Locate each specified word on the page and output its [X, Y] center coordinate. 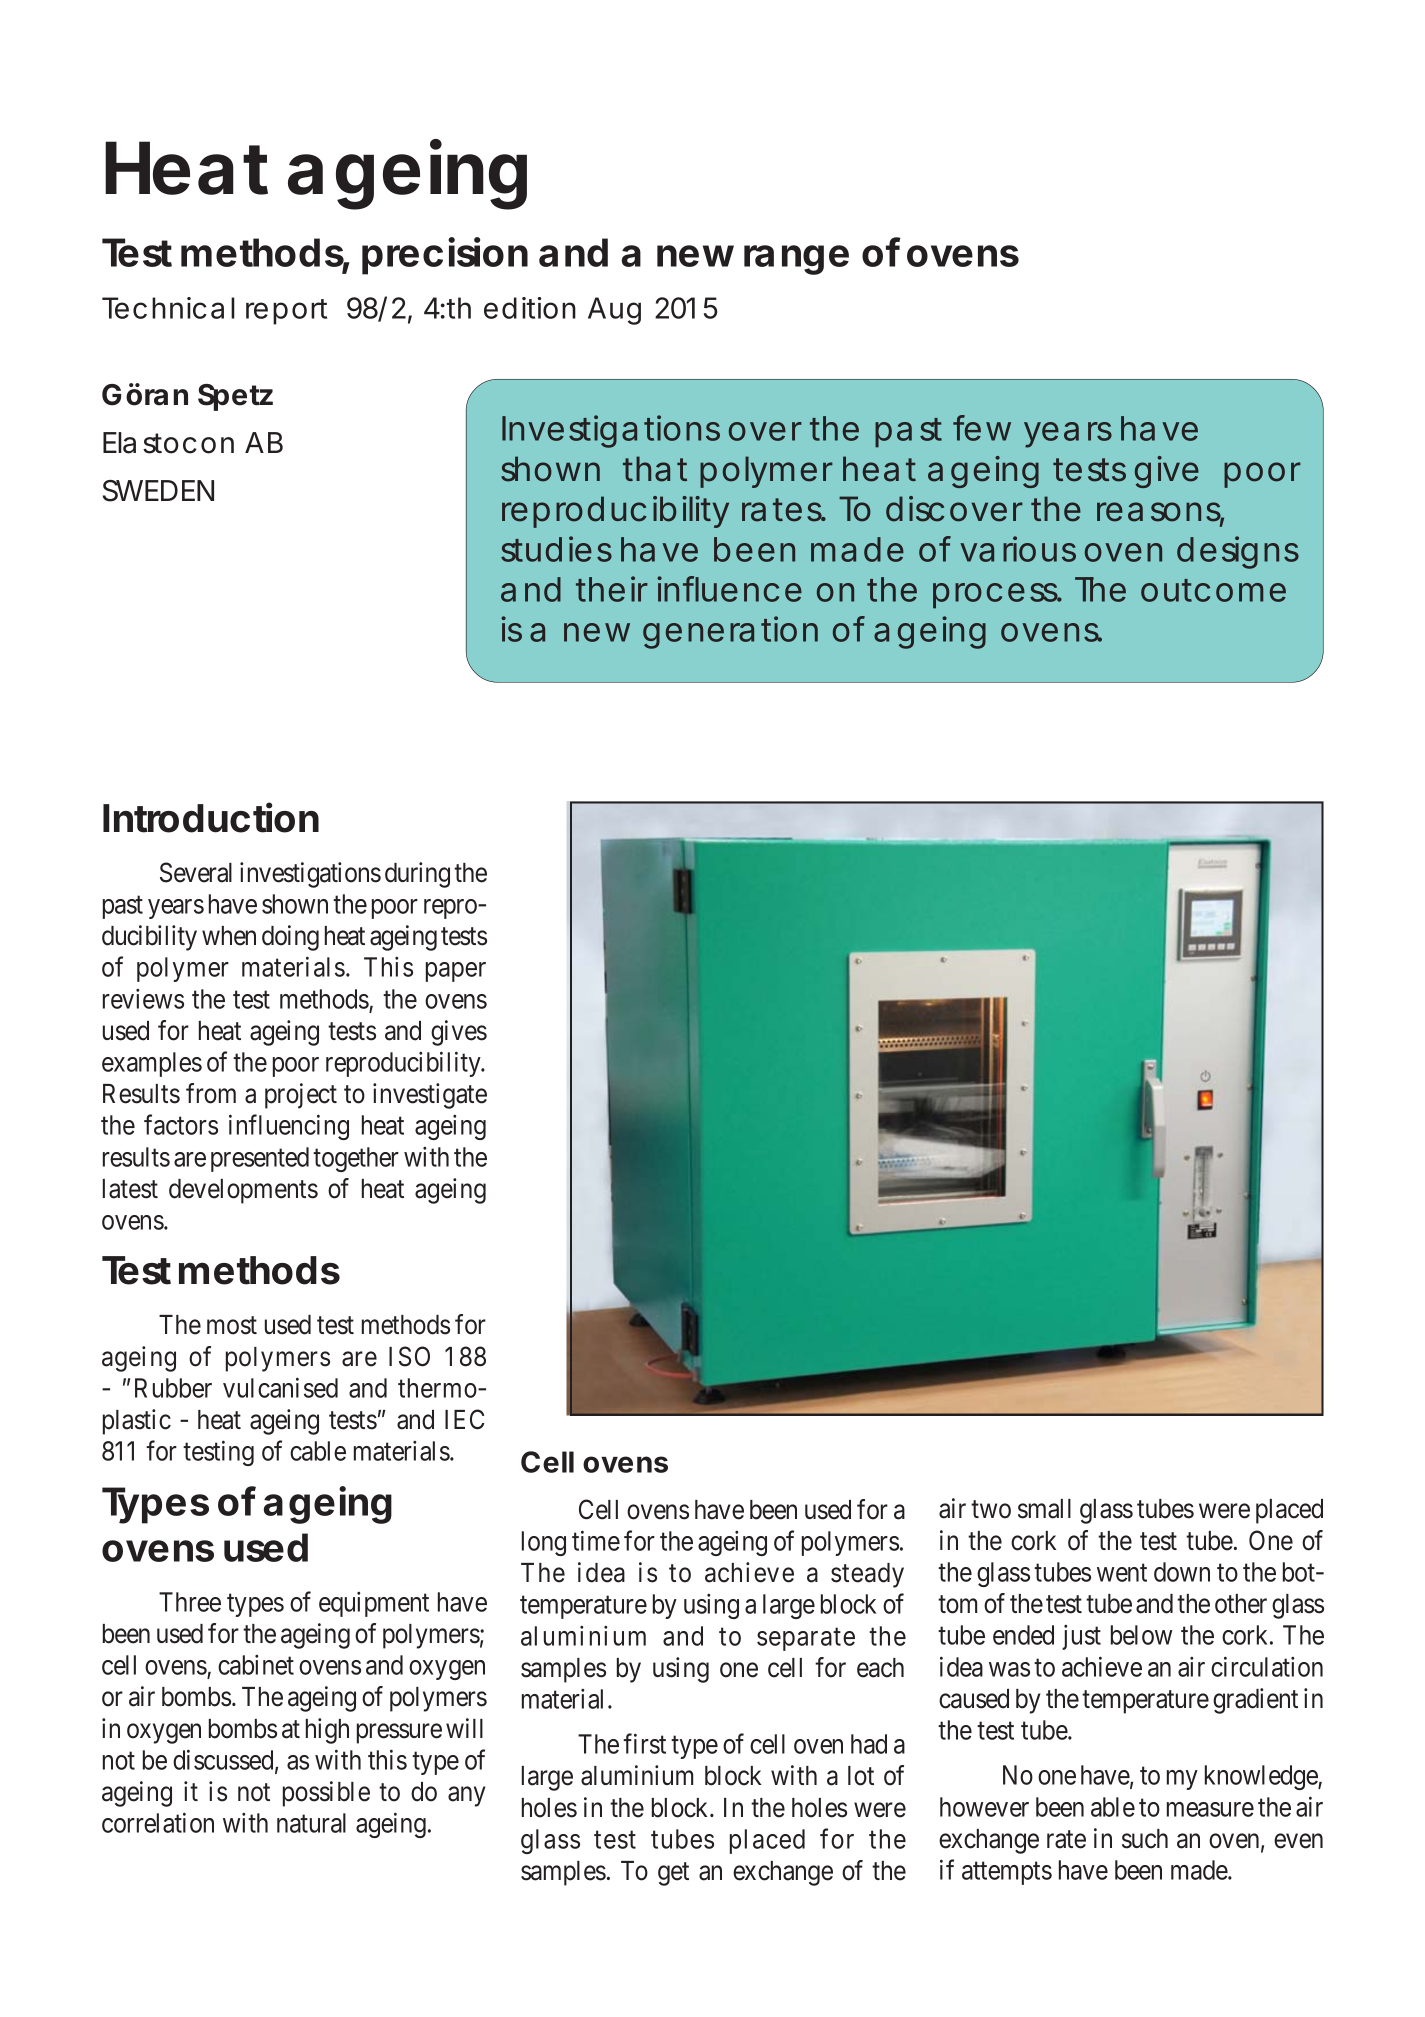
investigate [430, 1096]
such [1145, 1839]
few [982, 428]
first [644, 1743]
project [301, 1096]
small [1044, 1509]
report [286, 312]
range [796, 260]
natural [311, 1823]
